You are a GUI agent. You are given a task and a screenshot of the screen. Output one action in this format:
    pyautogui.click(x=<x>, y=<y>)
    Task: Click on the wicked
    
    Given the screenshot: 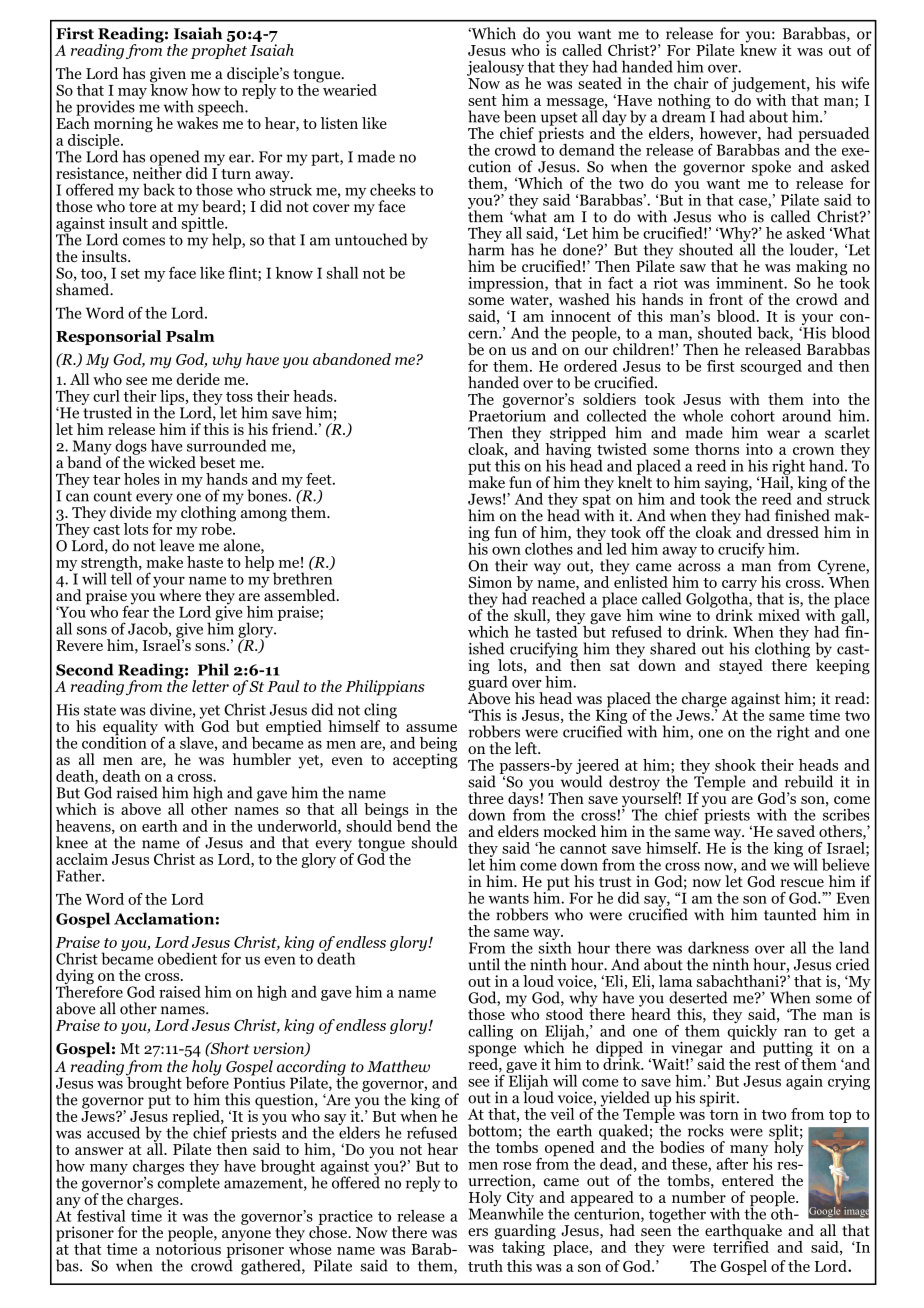 What is the action you would take?
    pyautogui.click(x=172, y=462)
